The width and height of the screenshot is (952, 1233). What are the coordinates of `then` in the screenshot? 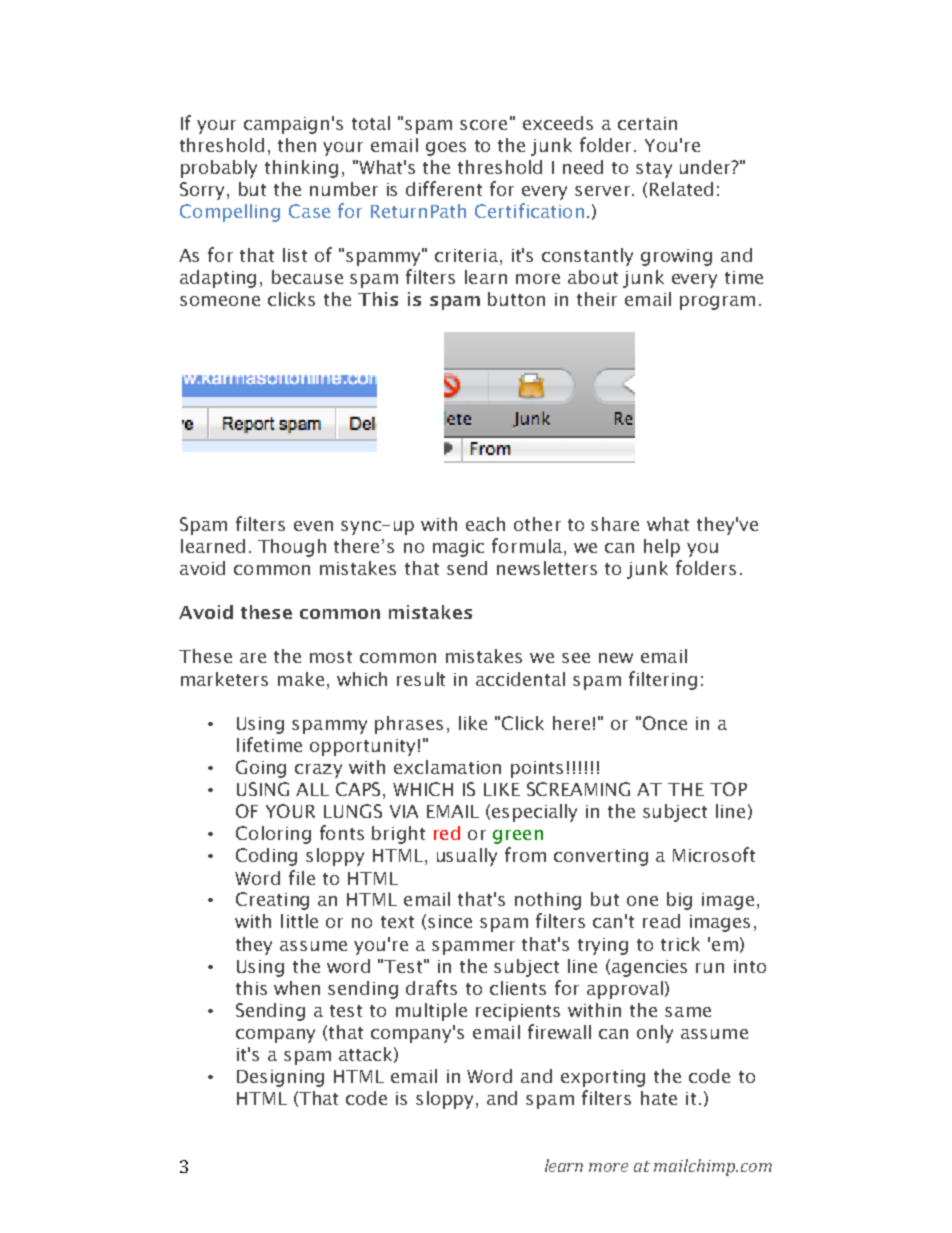 It's located at (297, 145).
